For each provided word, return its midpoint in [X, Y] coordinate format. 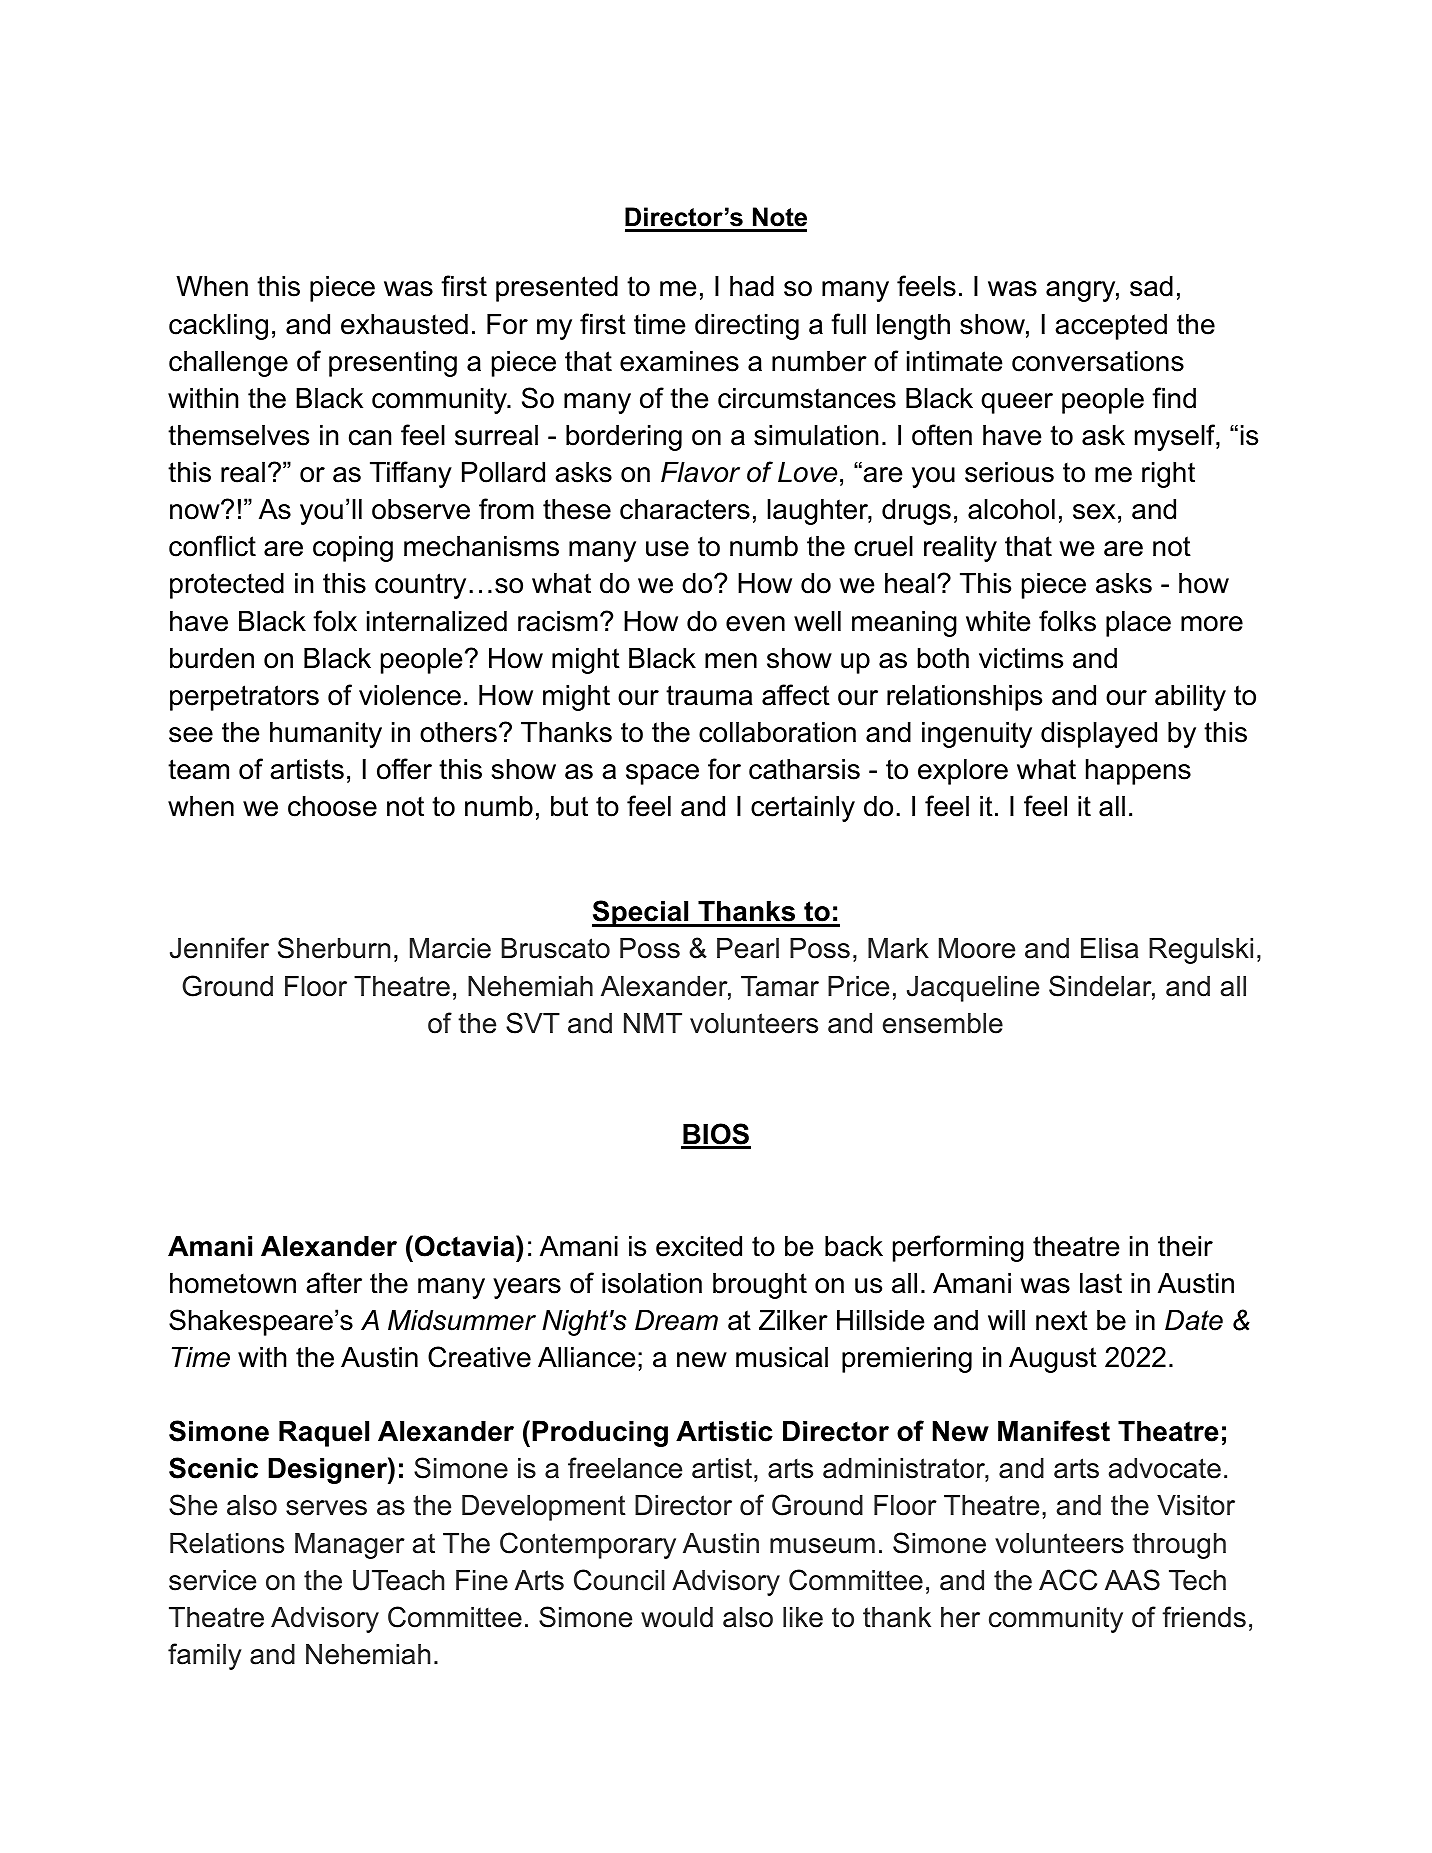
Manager [350, 1546]
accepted [1111, 327]
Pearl [748, 948]
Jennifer [219, 948]
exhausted [404, 324]
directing [747, 327]
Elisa [1109, 948]
